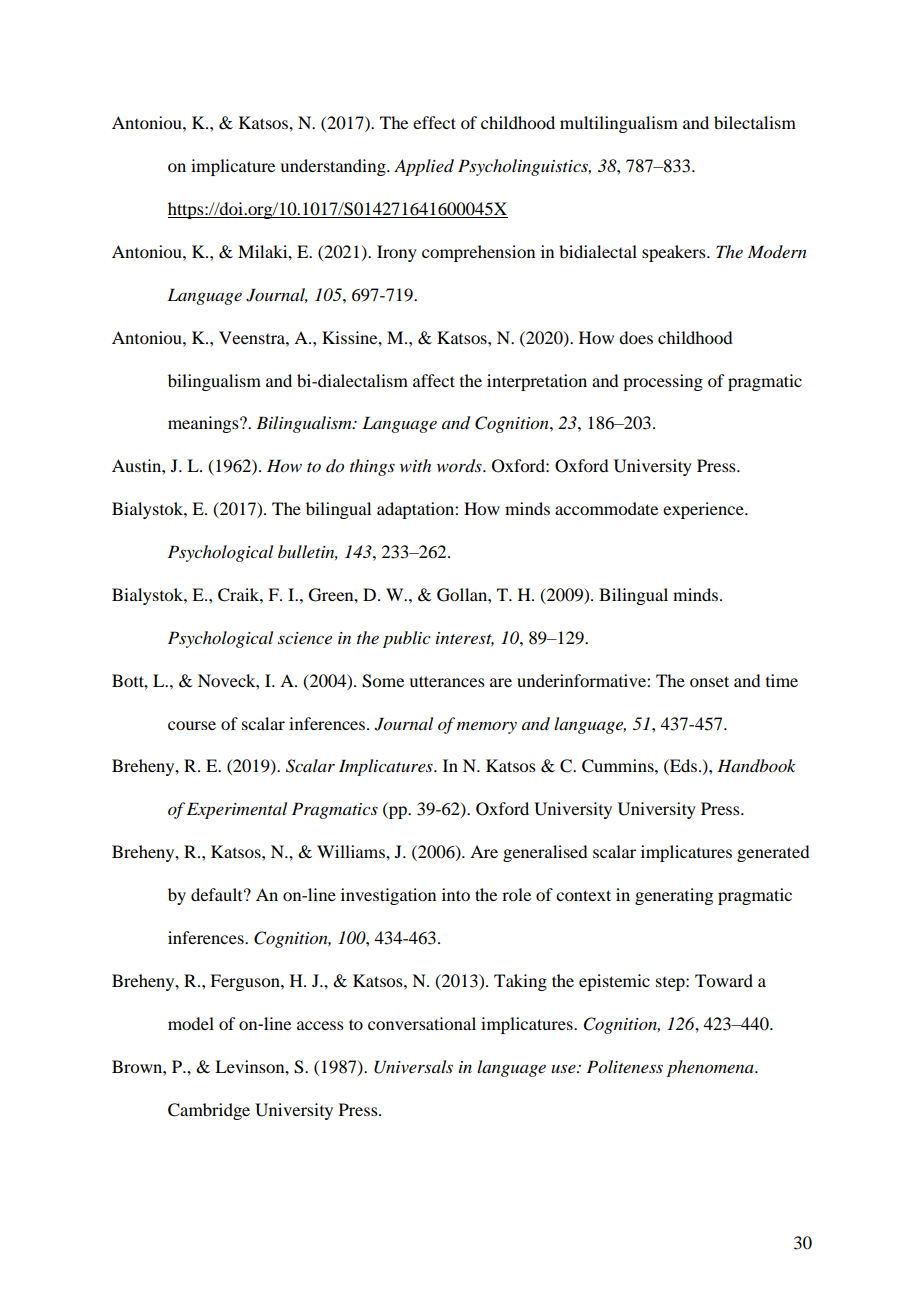  I want to click on Experimental, so click(237, 810).
